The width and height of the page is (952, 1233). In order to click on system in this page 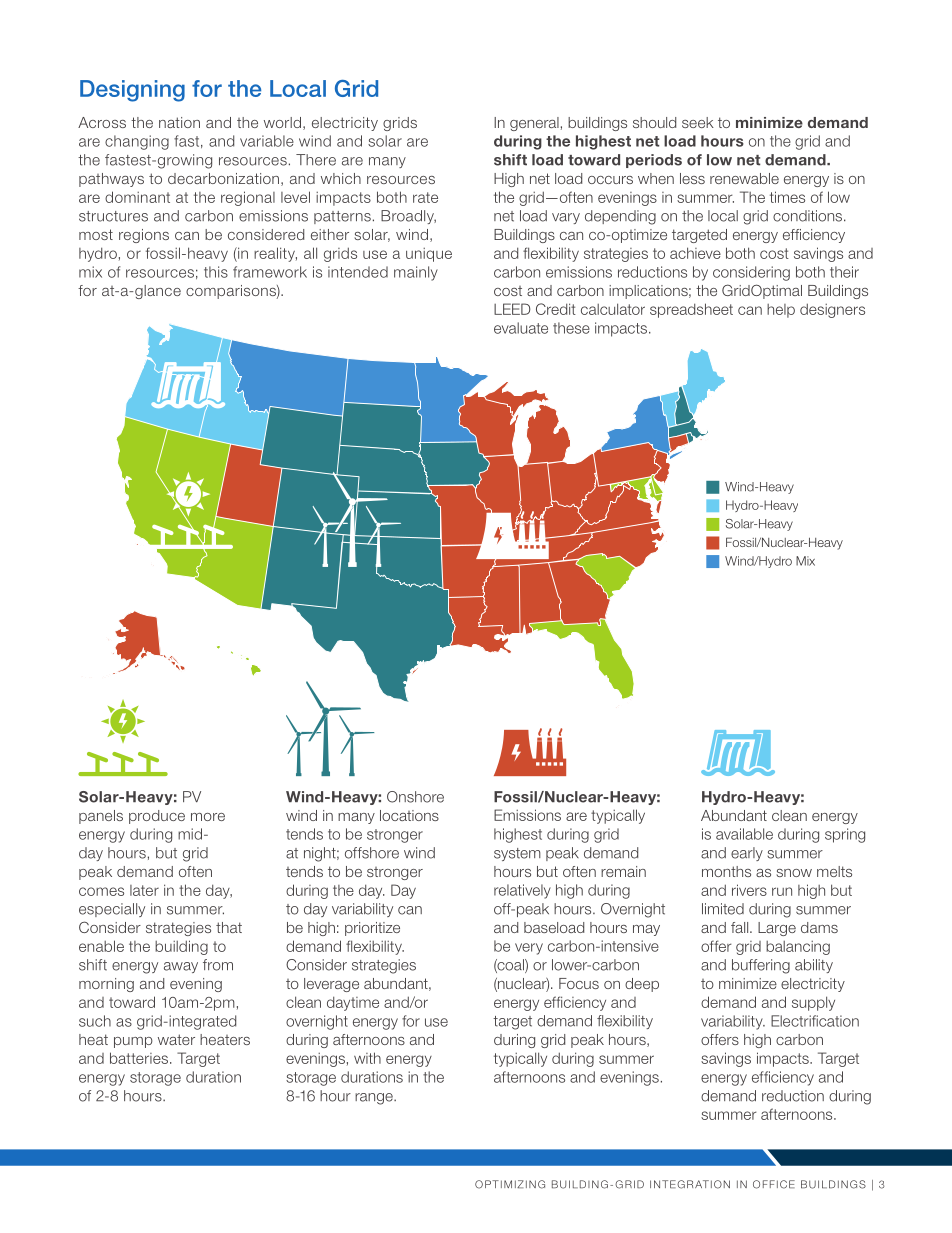, I will do `click(517, 854)`.
